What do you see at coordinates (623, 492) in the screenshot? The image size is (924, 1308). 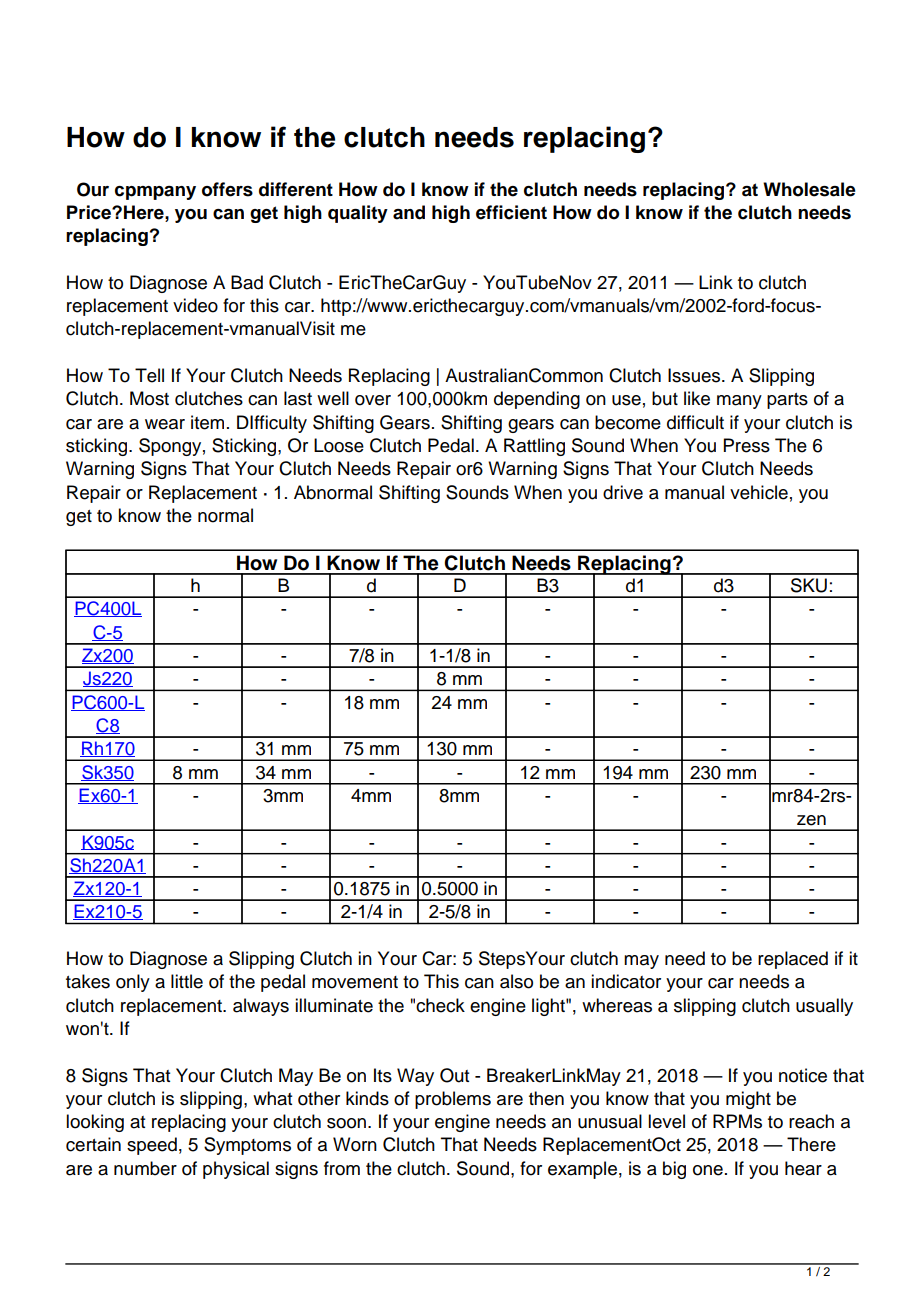 I see `drive` at bounding box center [623, 492].
